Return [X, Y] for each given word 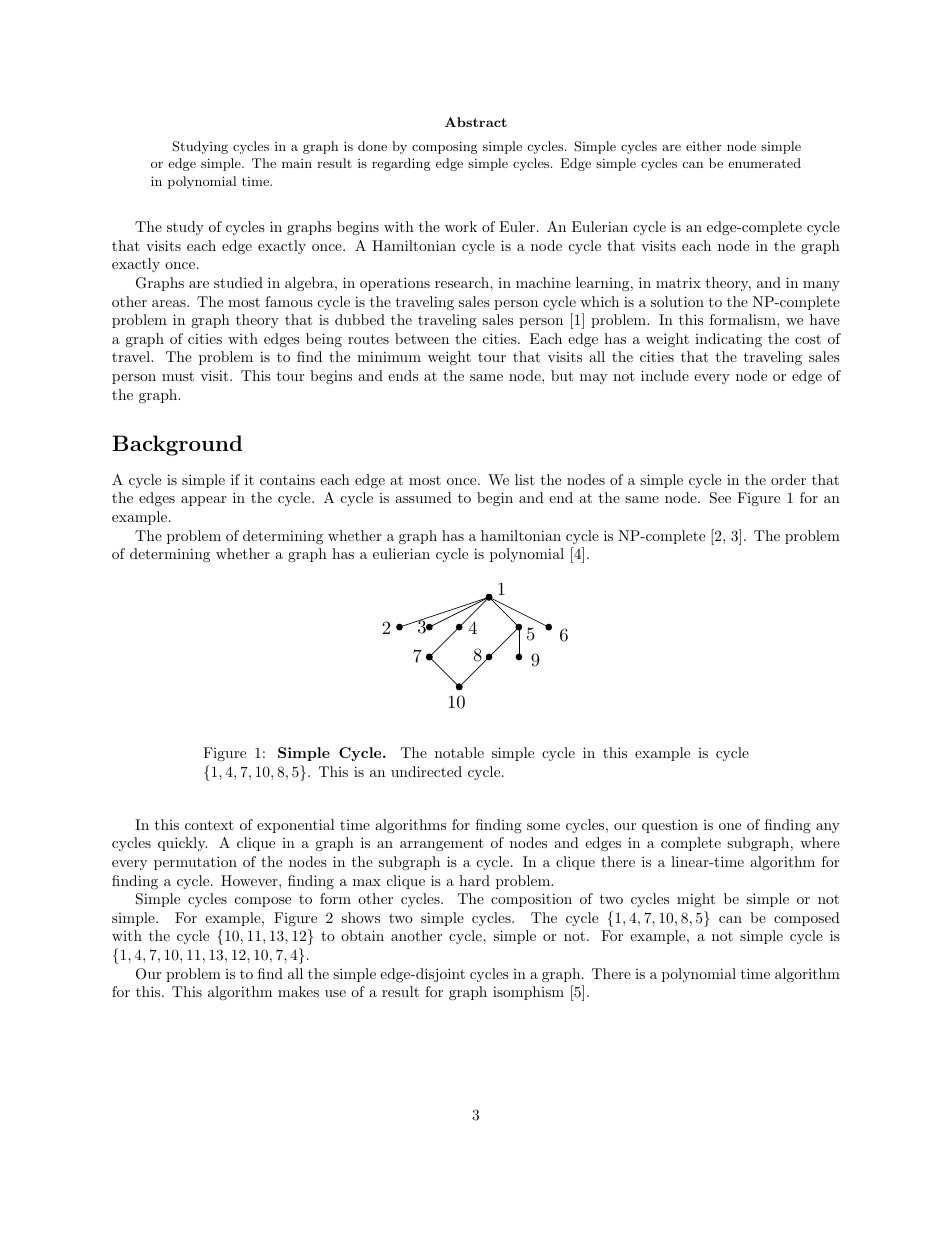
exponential [296, 826]
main [297, 163]
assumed [423, 497]
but [562, 375]
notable [459, 752]
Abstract [476, 122]
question [670, 826]
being [324, 340]
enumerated [764, 163]
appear [203, 501]
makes [298, 991]
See [720, 498]
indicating [728, 340]
